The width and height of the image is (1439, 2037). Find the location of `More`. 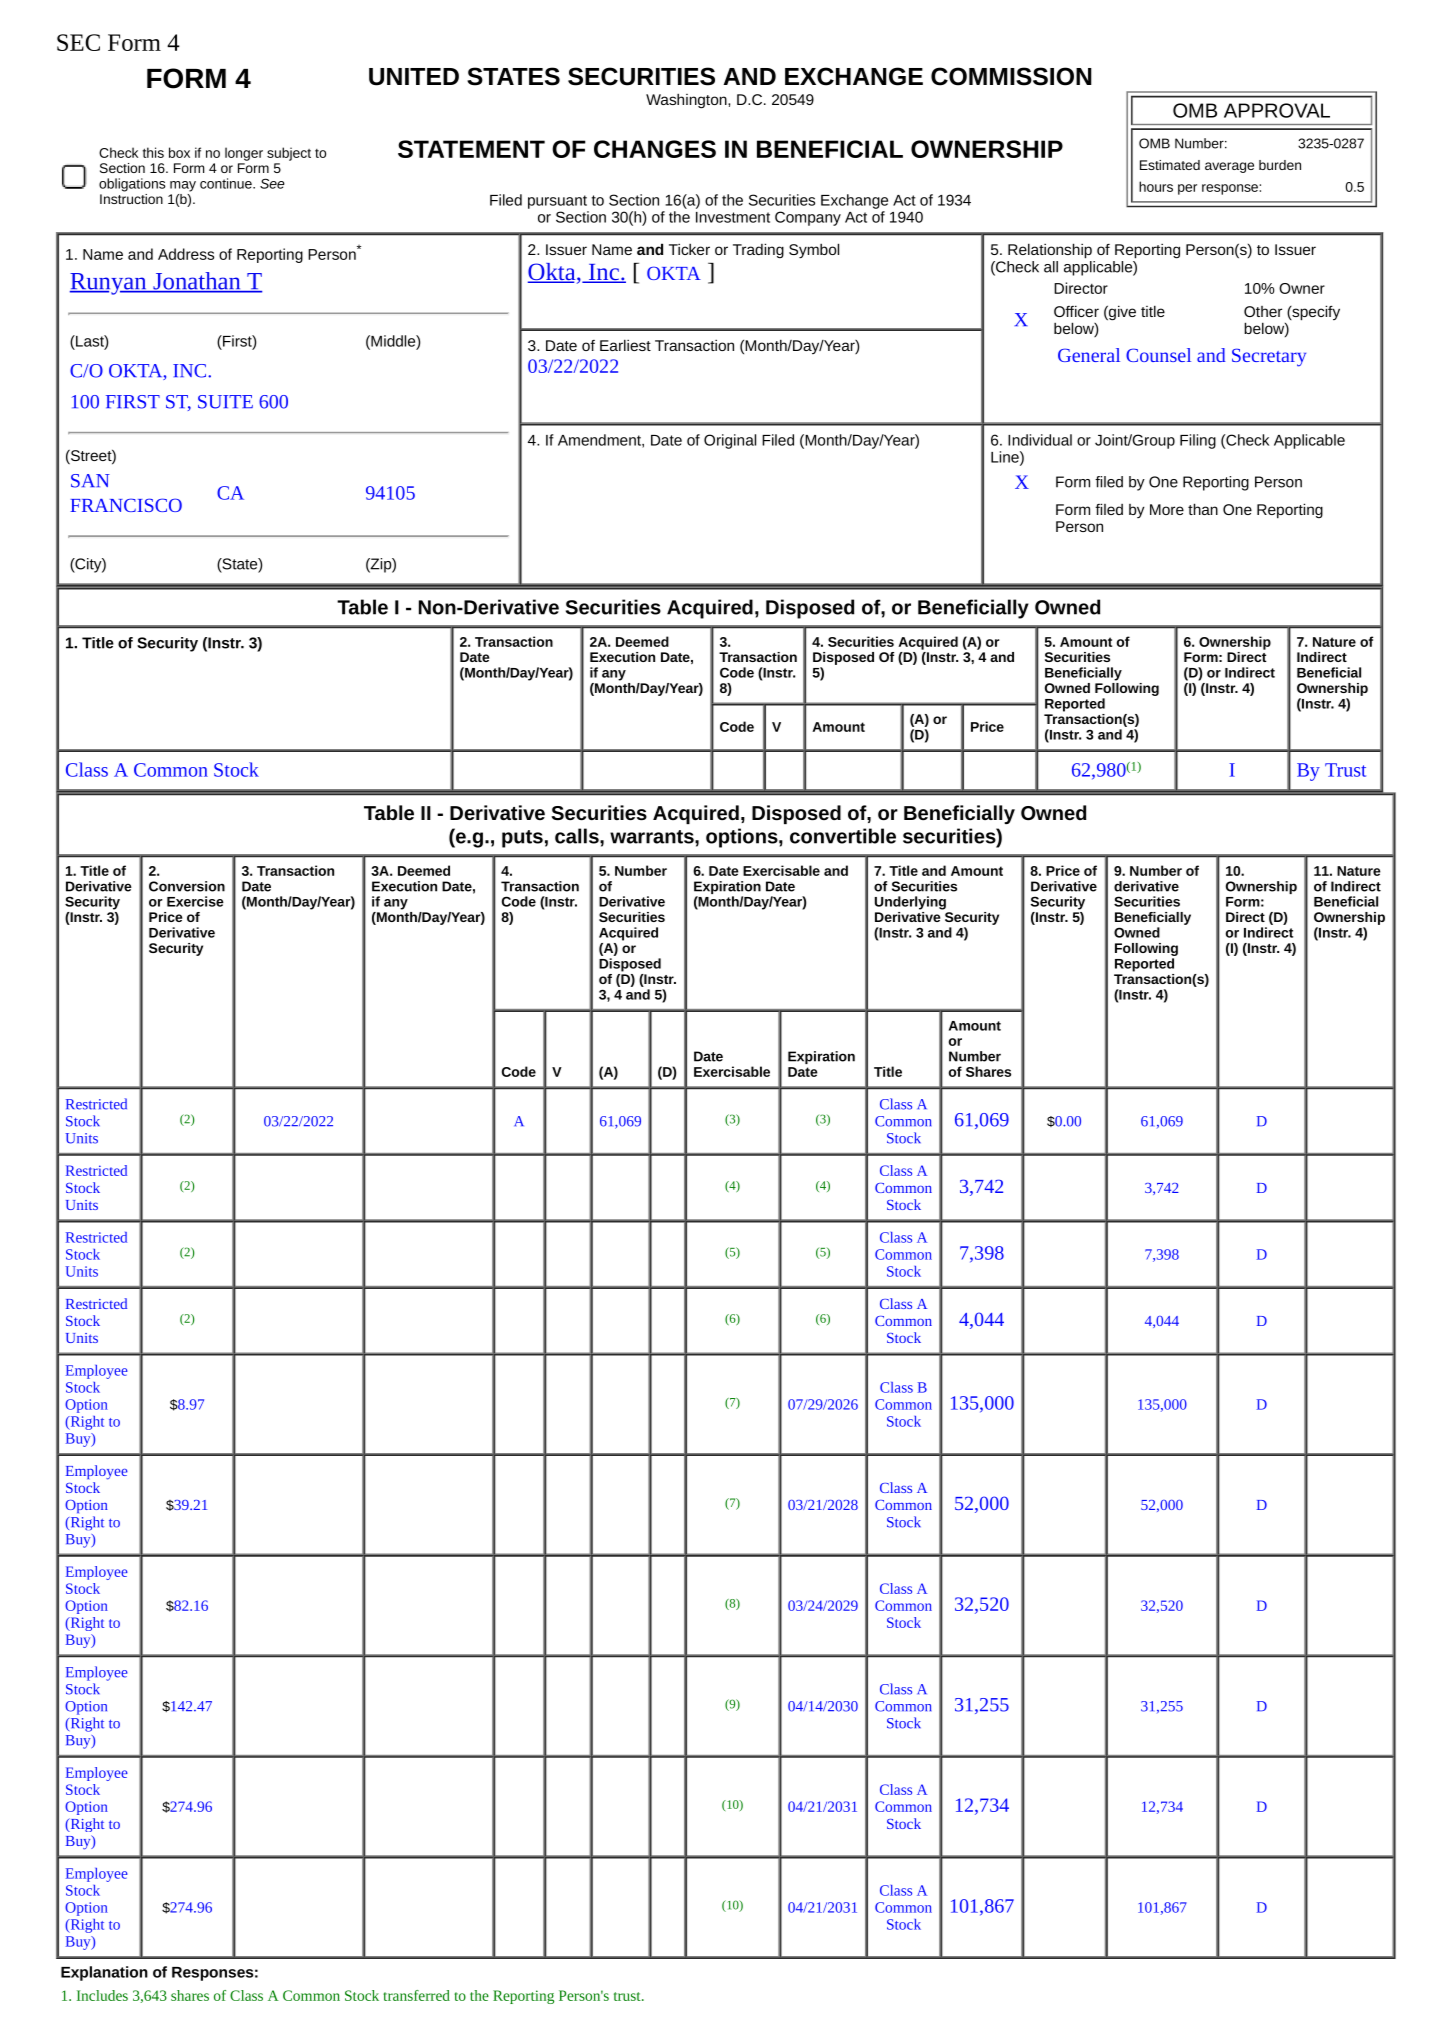

More is located at coordinates (1167, 509).
